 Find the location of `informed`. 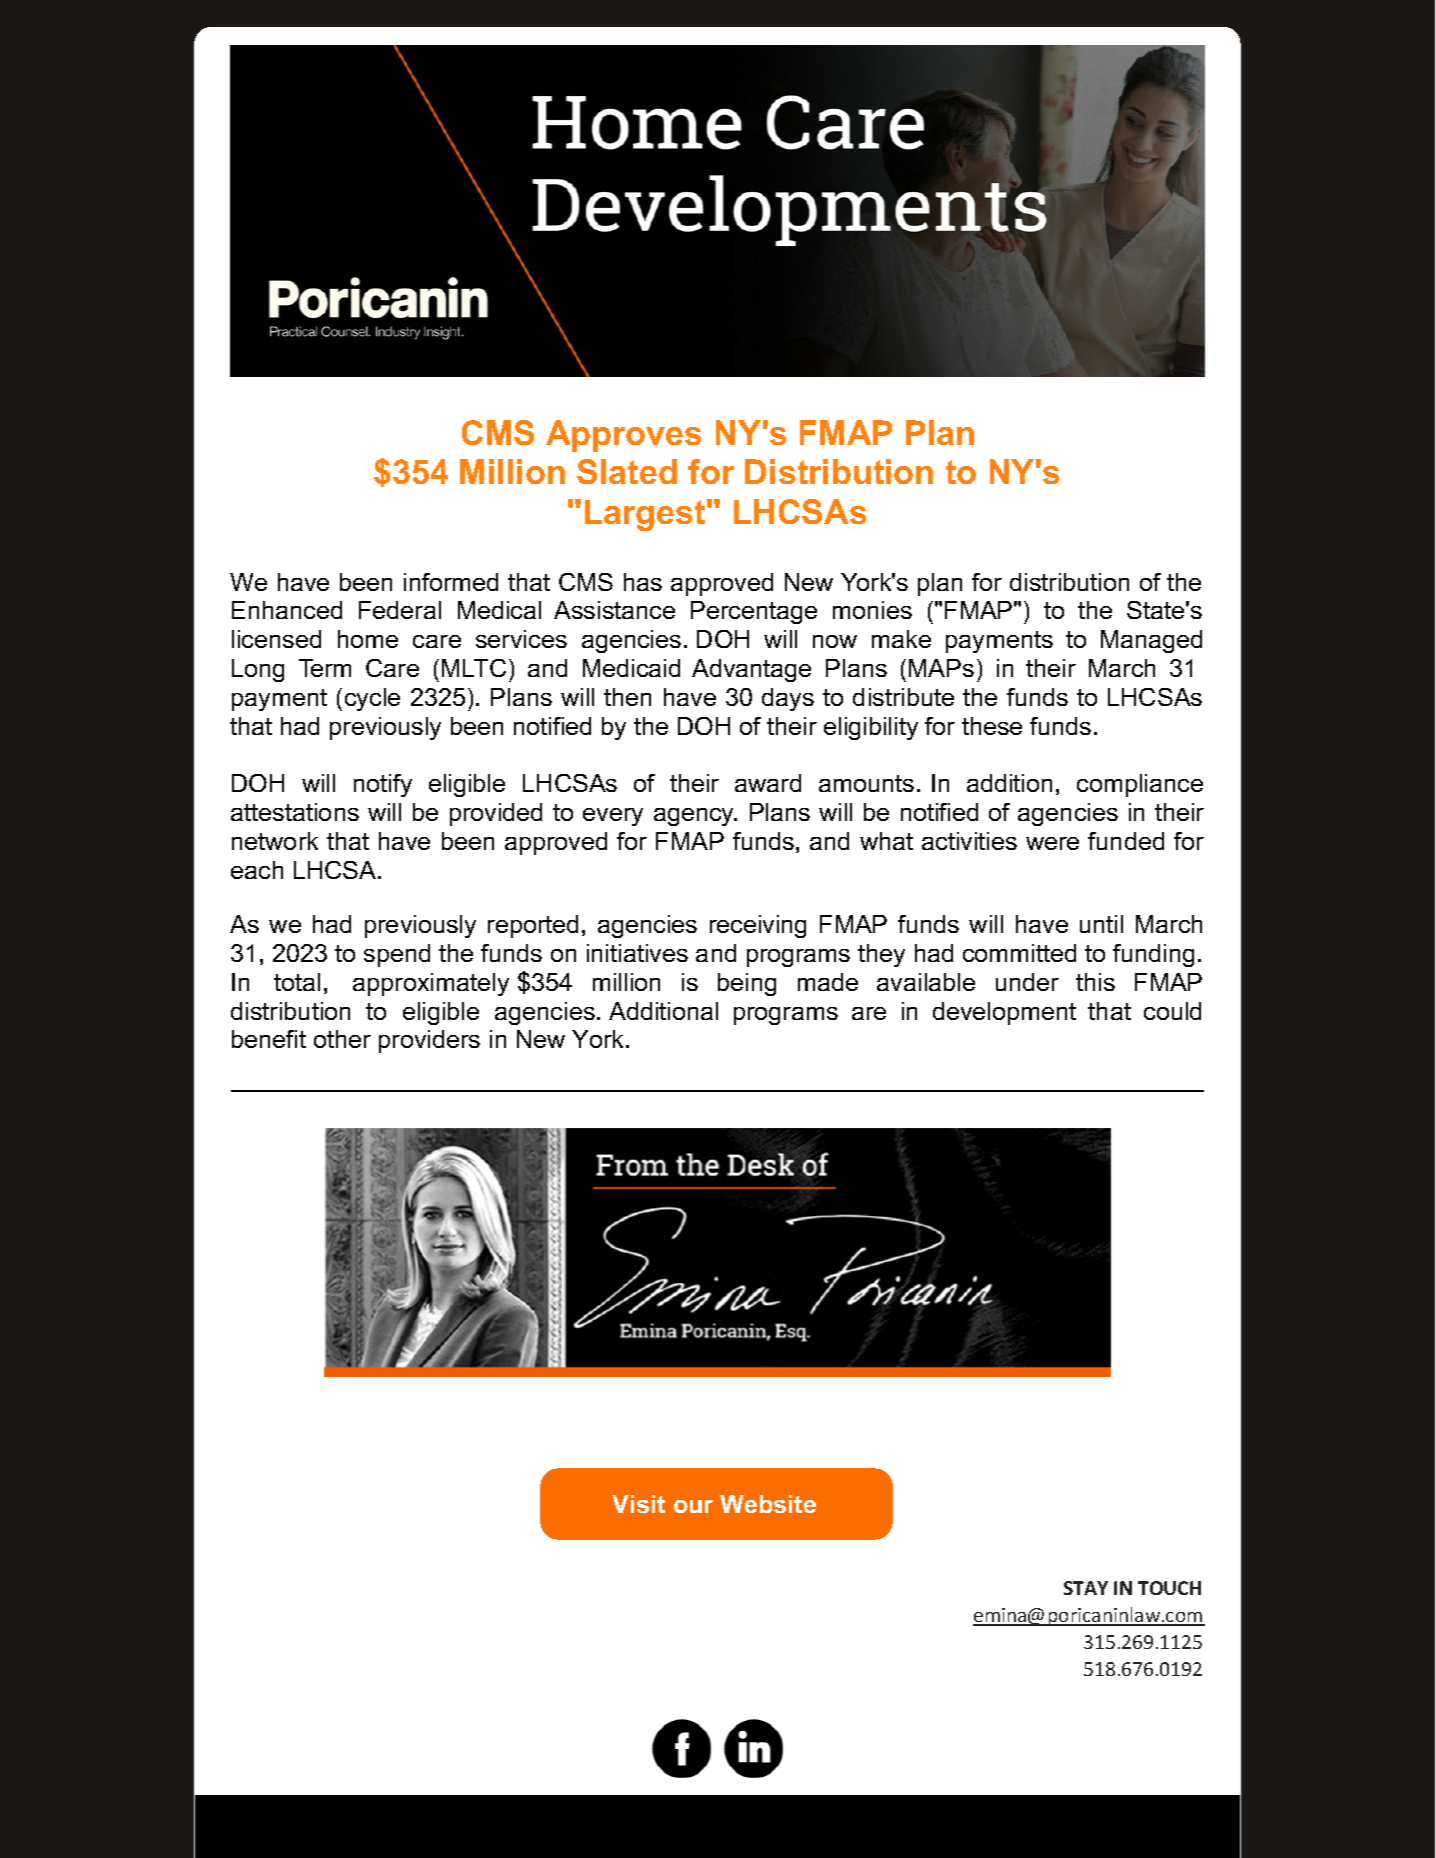

informed is located at coordinates (451, 582).
